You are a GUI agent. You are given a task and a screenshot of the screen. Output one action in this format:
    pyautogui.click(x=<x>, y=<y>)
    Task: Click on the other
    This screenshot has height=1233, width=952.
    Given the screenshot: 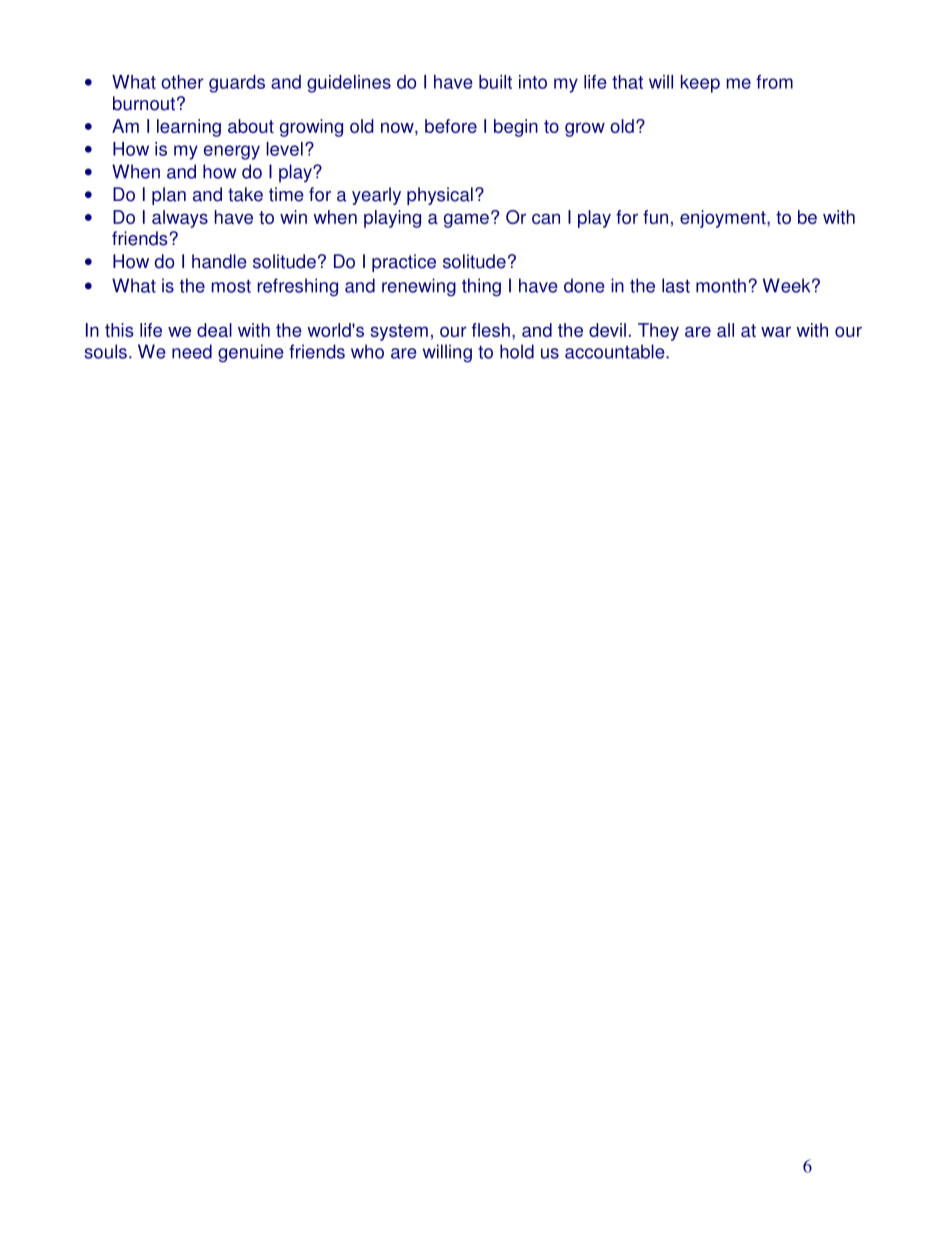 What is the action you would take?
    pyautogui.click(x=182, y=82)
